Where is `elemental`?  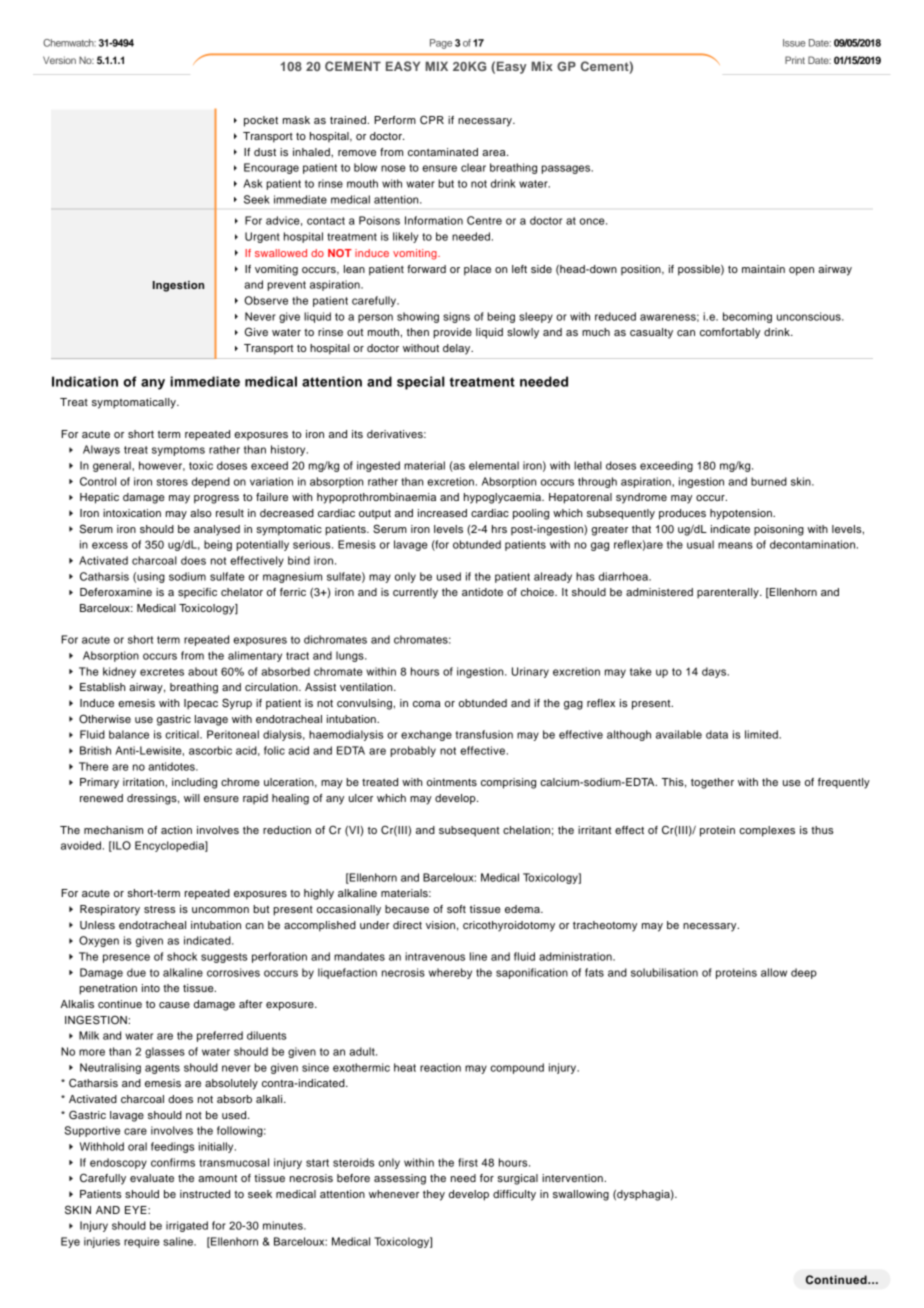 elemental is located at coordinates (494, 465).
